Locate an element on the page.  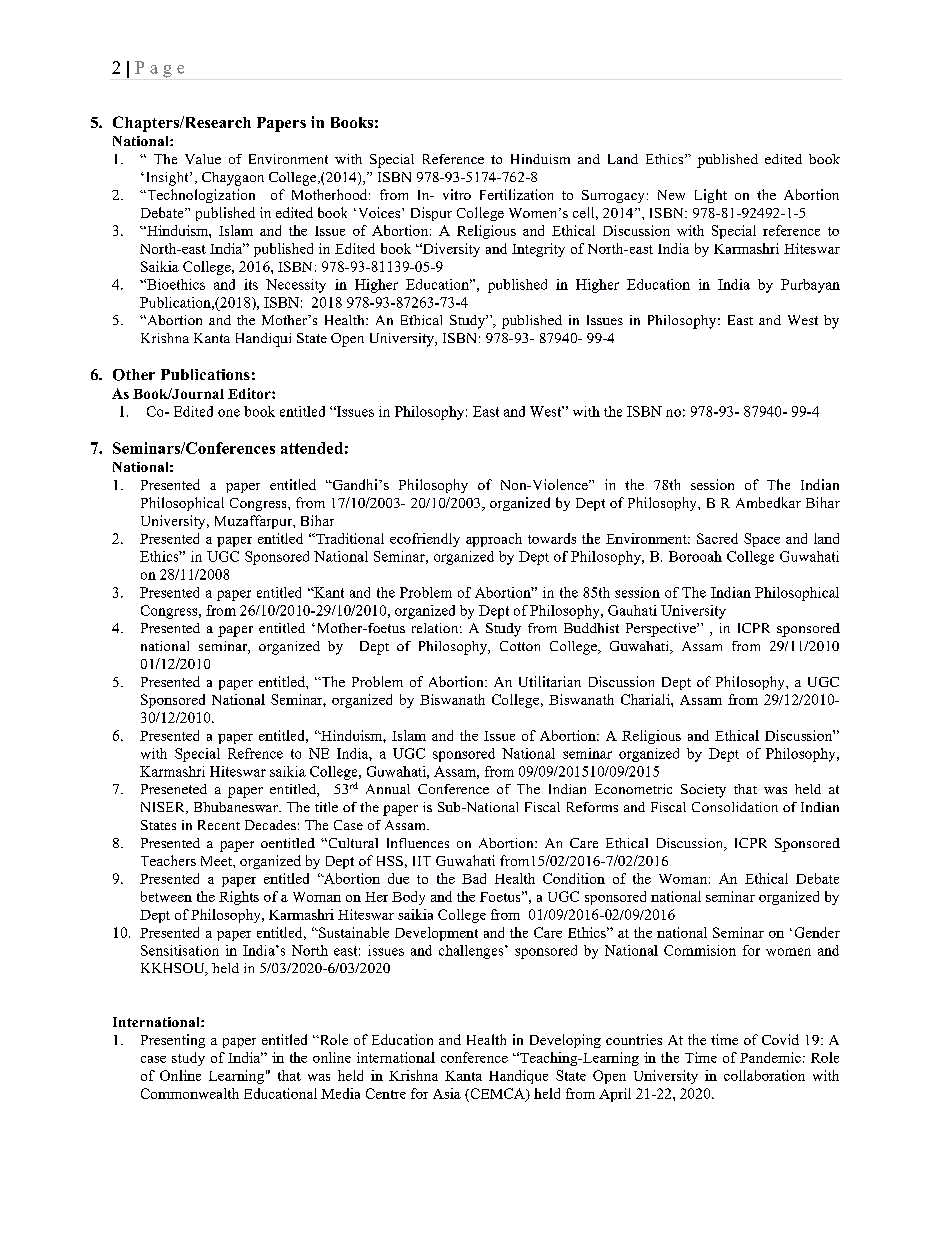
Light is located at coordinates (711, 196).
